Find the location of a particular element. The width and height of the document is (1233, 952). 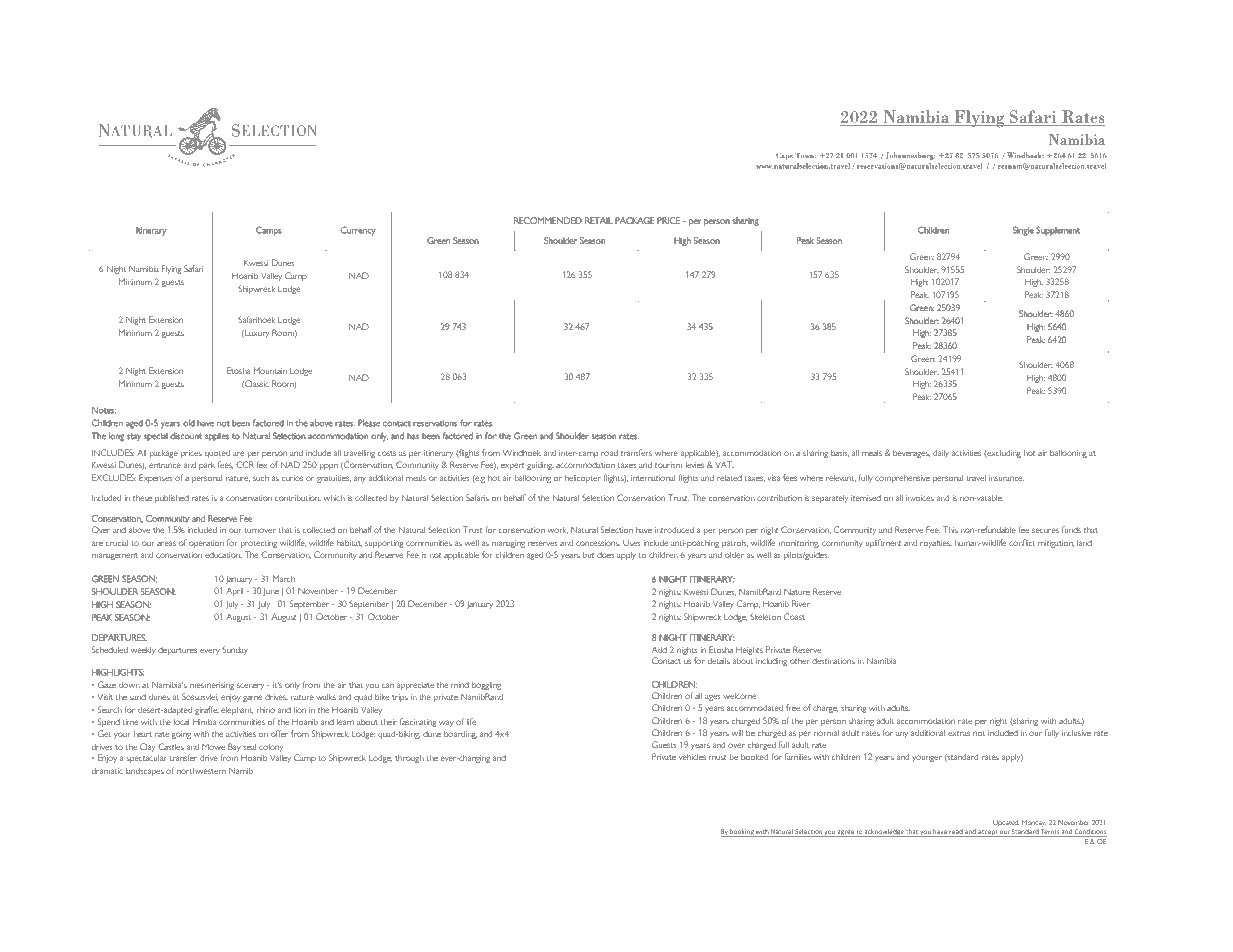

Flying is located at coordinates (171, 269).
